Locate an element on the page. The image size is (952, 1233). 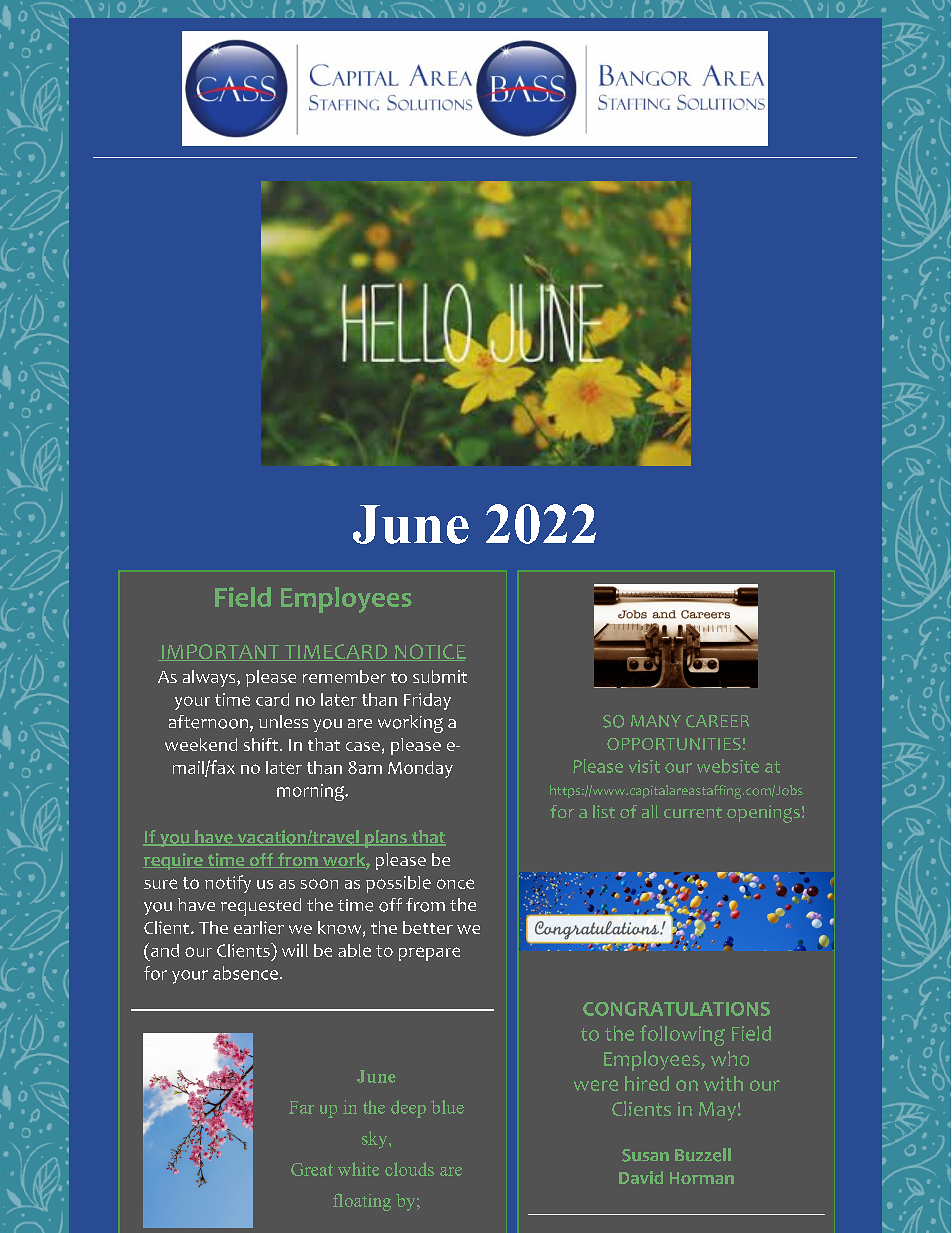
weekend is located at coordinates (201, 744).
